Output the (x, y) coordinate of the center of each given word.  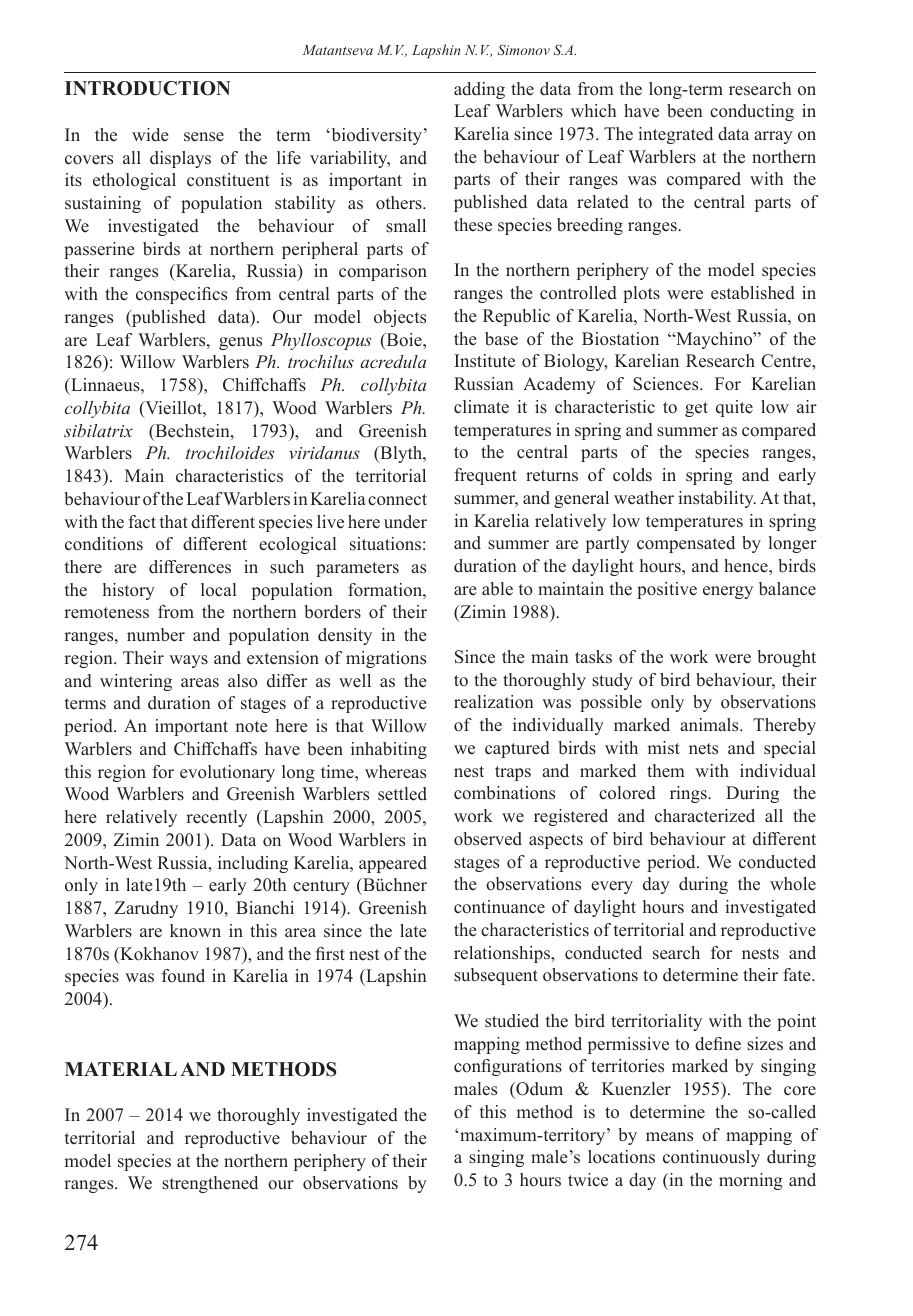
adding (479, 90)
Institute (484, 361)
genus (240, 343)
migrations (386, 659)
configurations (508, 1067)
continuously (711, 1158)
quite (734, 408)
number (156, 635)
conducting (752, 112)
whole (793, 884)
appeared (393, 864)
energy (728, 592)
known (195, 930)
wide (150, 135)
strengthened (210, 1184)
